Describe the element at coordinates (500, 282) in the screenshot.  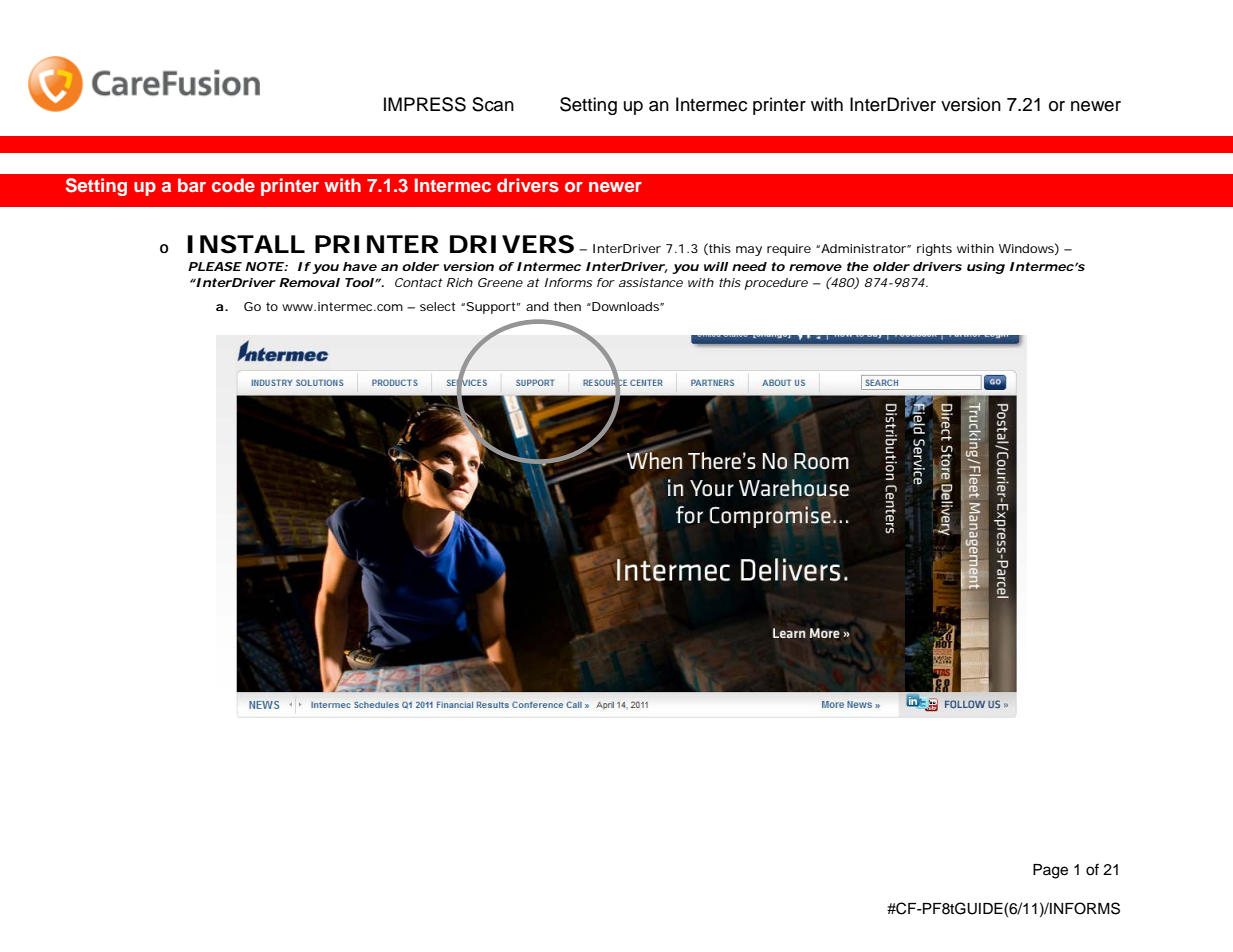
I see `Greene` at that location.
